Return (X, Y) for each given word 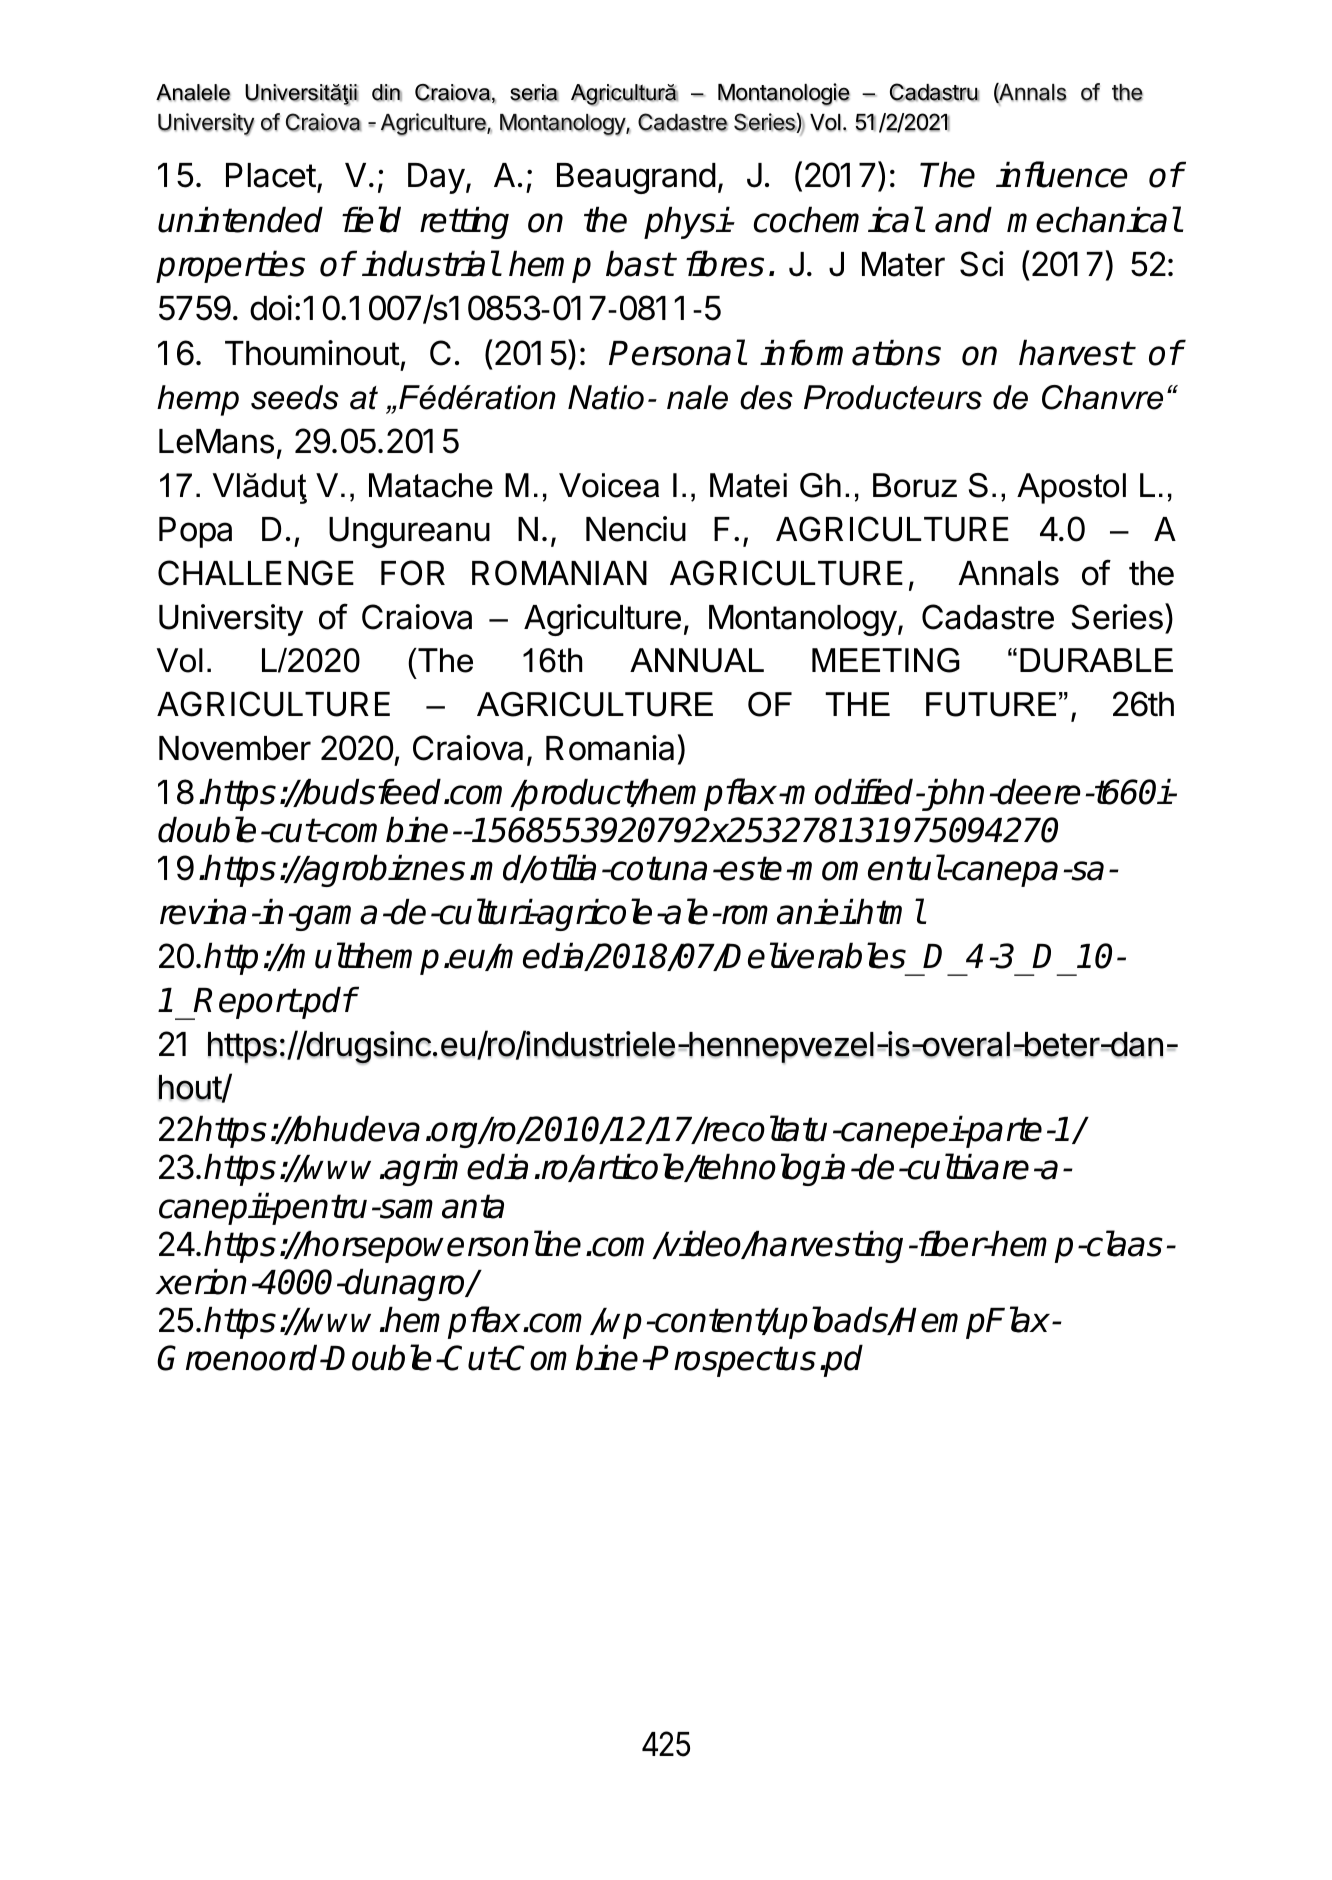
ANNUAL (697, 660)
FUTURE (991, 704)
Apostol (1071, 488)
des (766, 397)
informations (850, 352)
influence (1062, 174)
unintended (240, 219)
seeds (295, 397)
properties (230, 266)
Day (436, 178)
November (235, 748)
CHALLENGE (256, 573)
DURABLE (1096, 660)
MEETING (886, 660)
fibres (725, 263)
